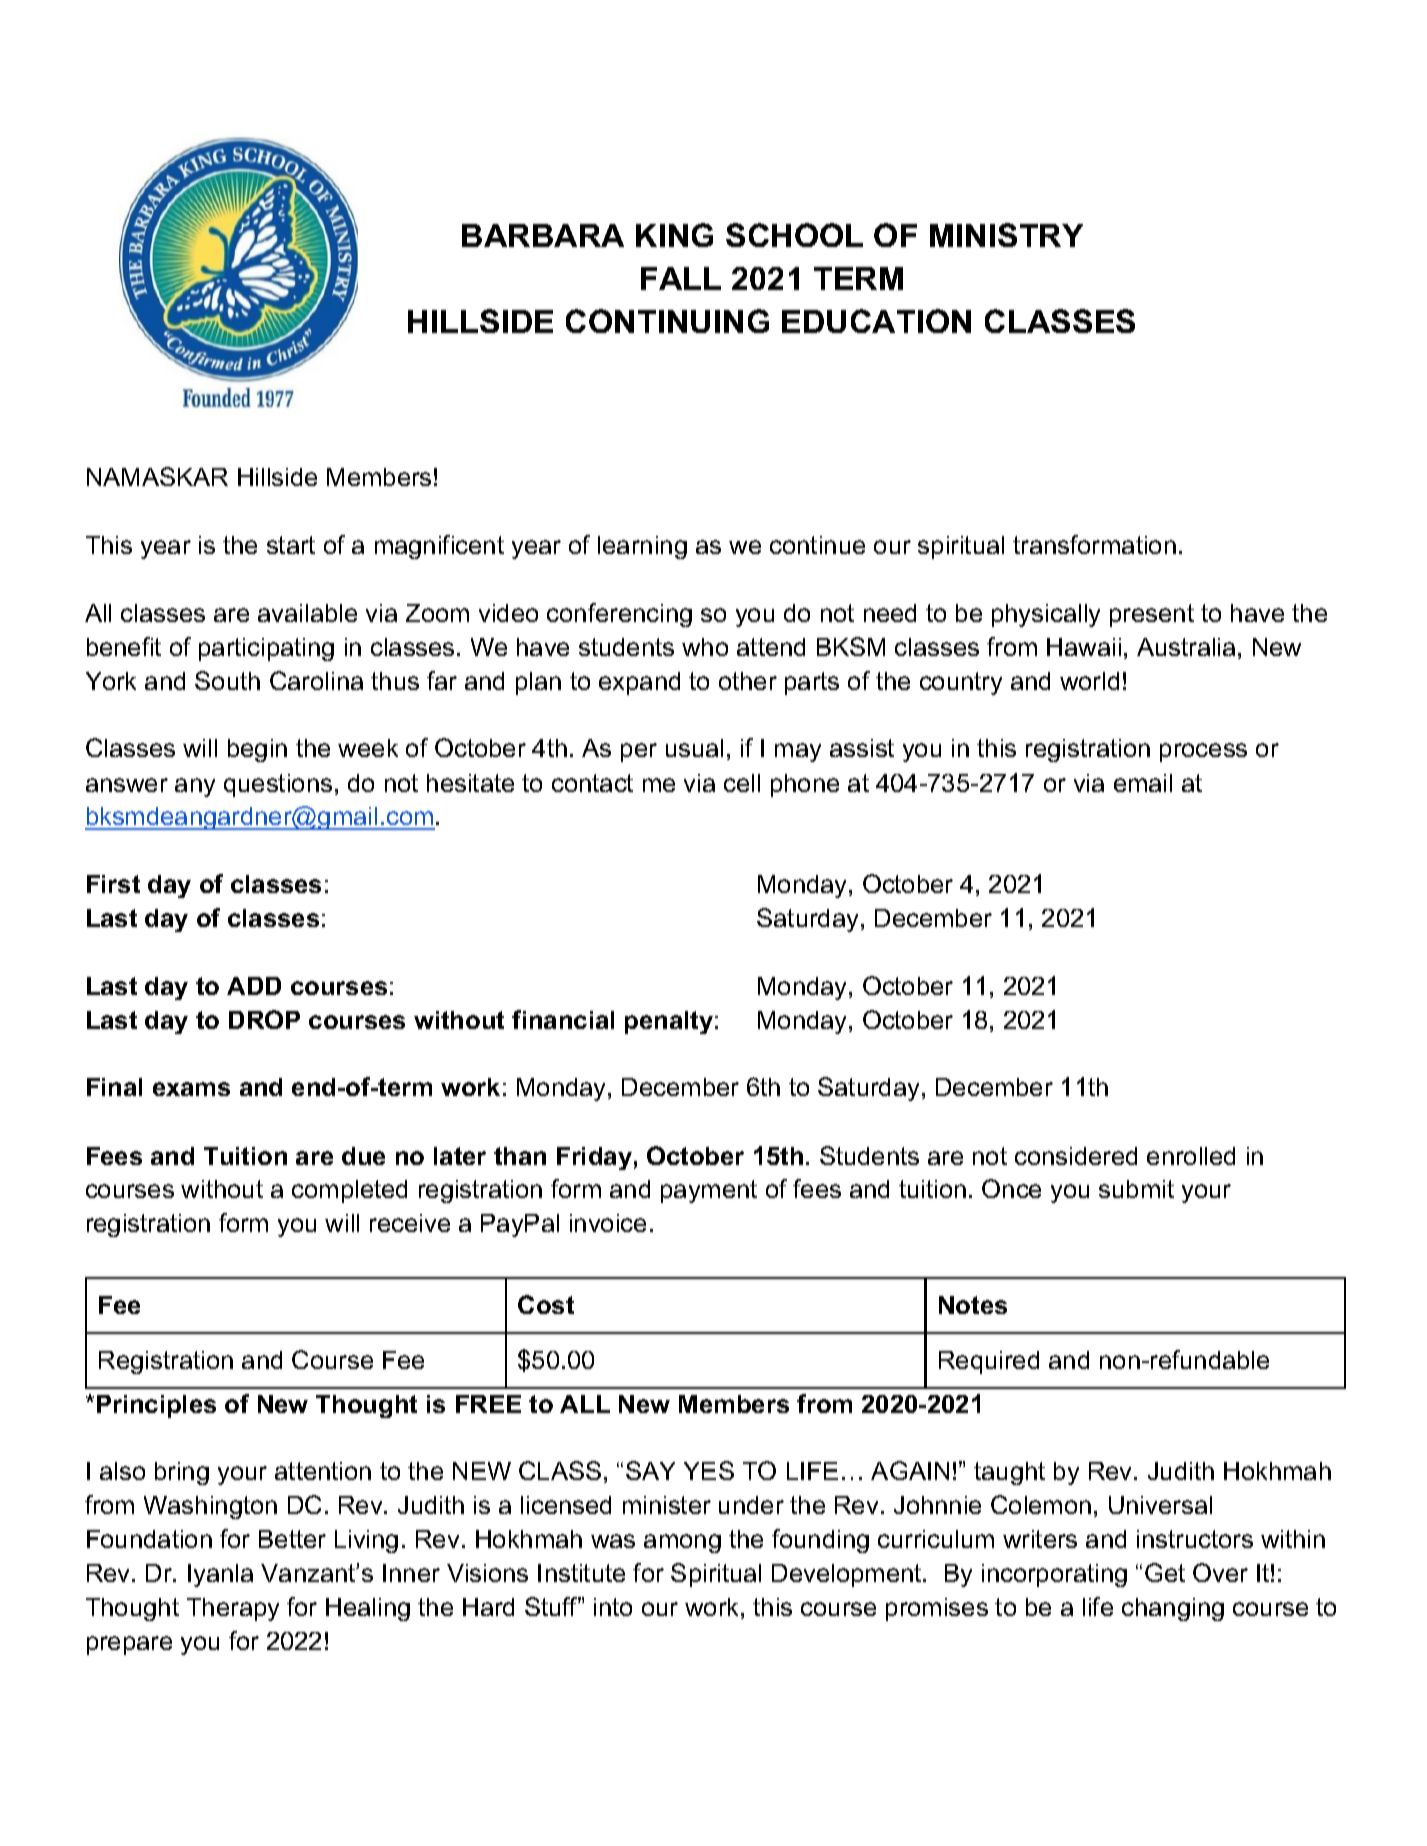  What do you see at coordinates (608, 1223) in the image?
I see `invoice` at bounding box center [608, 1223].
